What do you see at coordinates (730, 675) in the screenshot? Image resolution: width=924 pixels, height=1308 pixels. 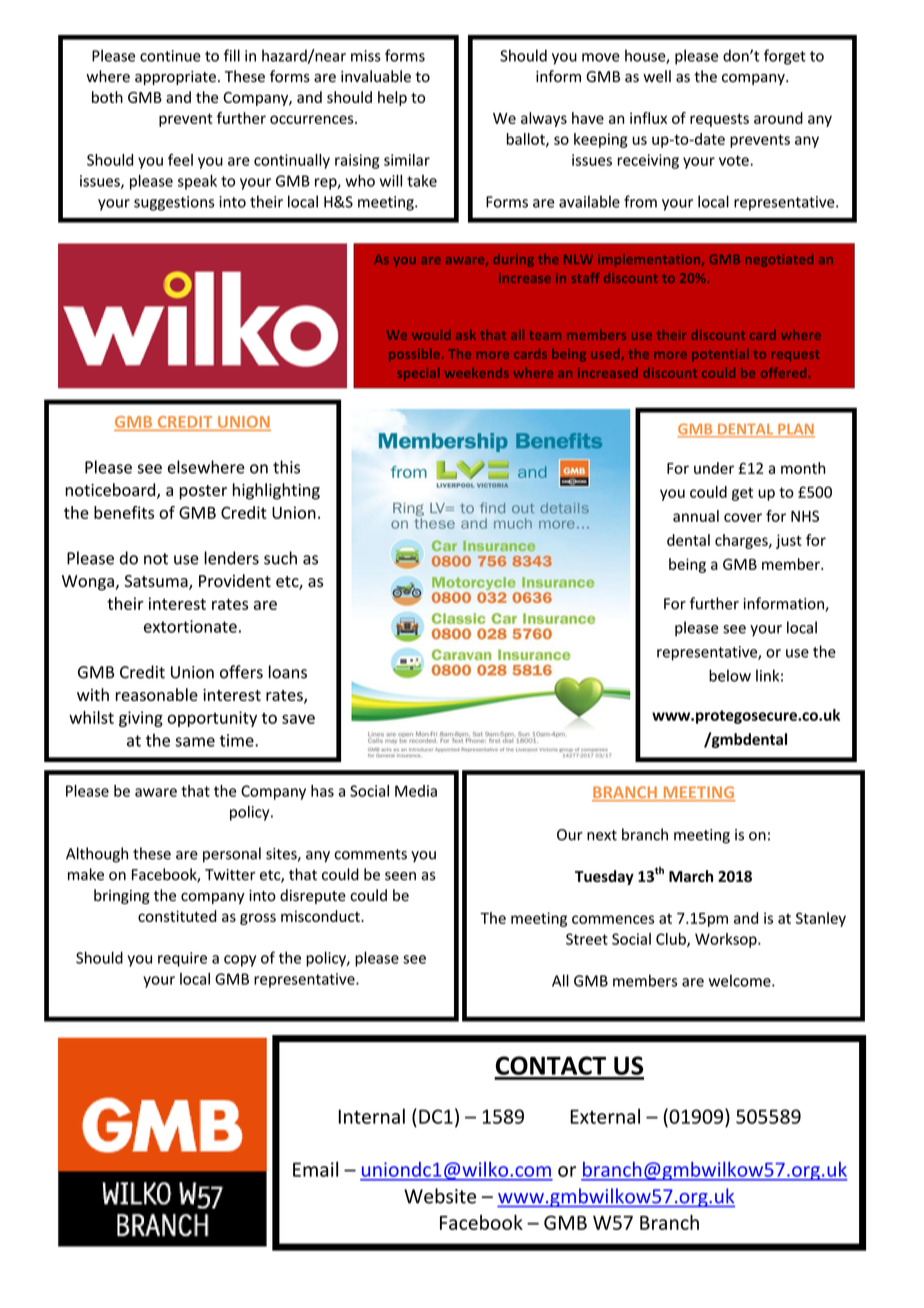 I see `below` at bounding box center [730, 675].
